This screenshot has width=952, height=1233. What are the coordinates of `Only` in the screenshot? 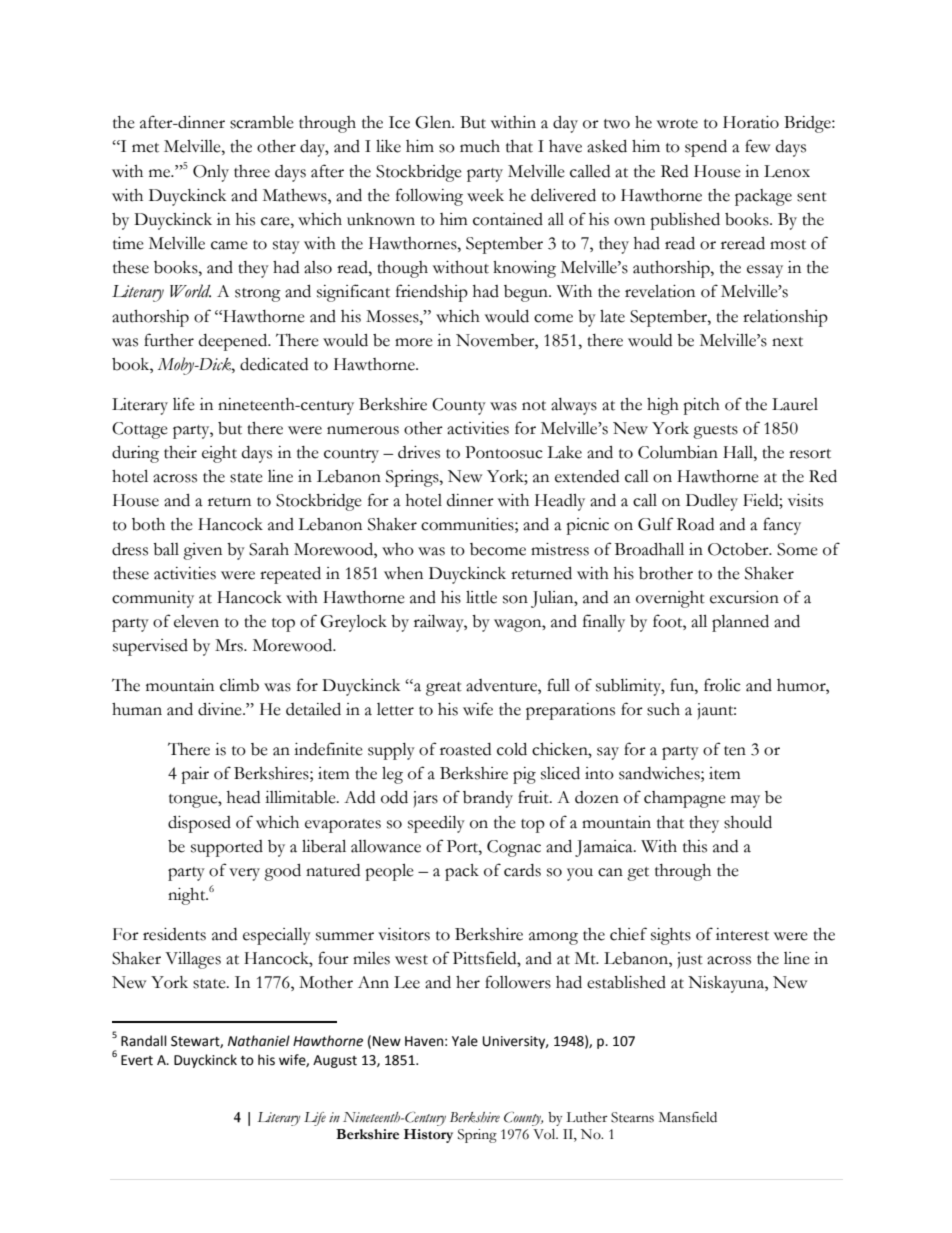 It's located at (211, 173).
